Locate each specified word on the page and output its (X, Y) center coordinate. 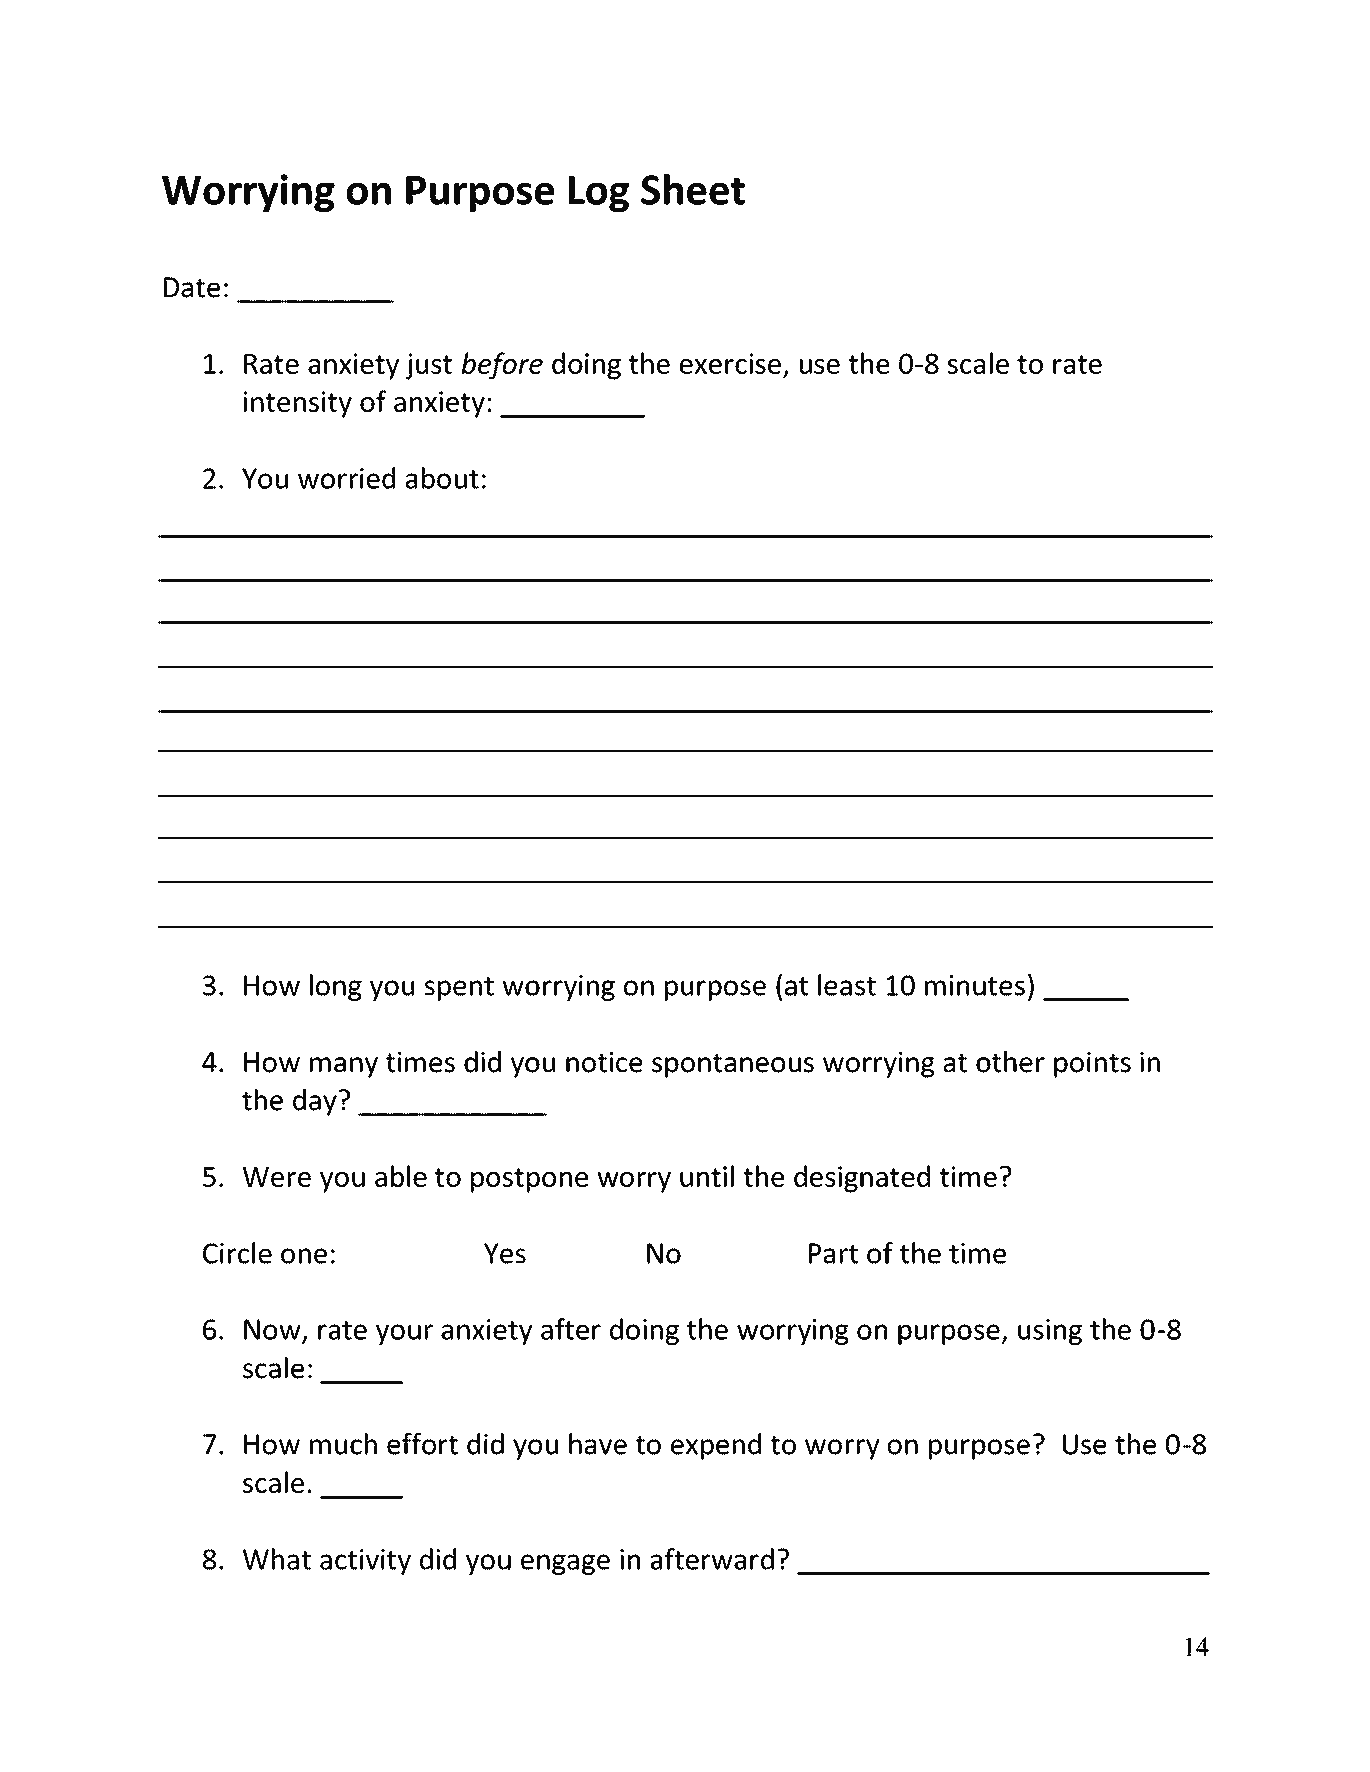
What (277, 1559)
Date (192, 287)
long (336, 987)
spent (459, 989)
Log (599, 194)
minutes (975, 985)
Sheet (693, 189)
